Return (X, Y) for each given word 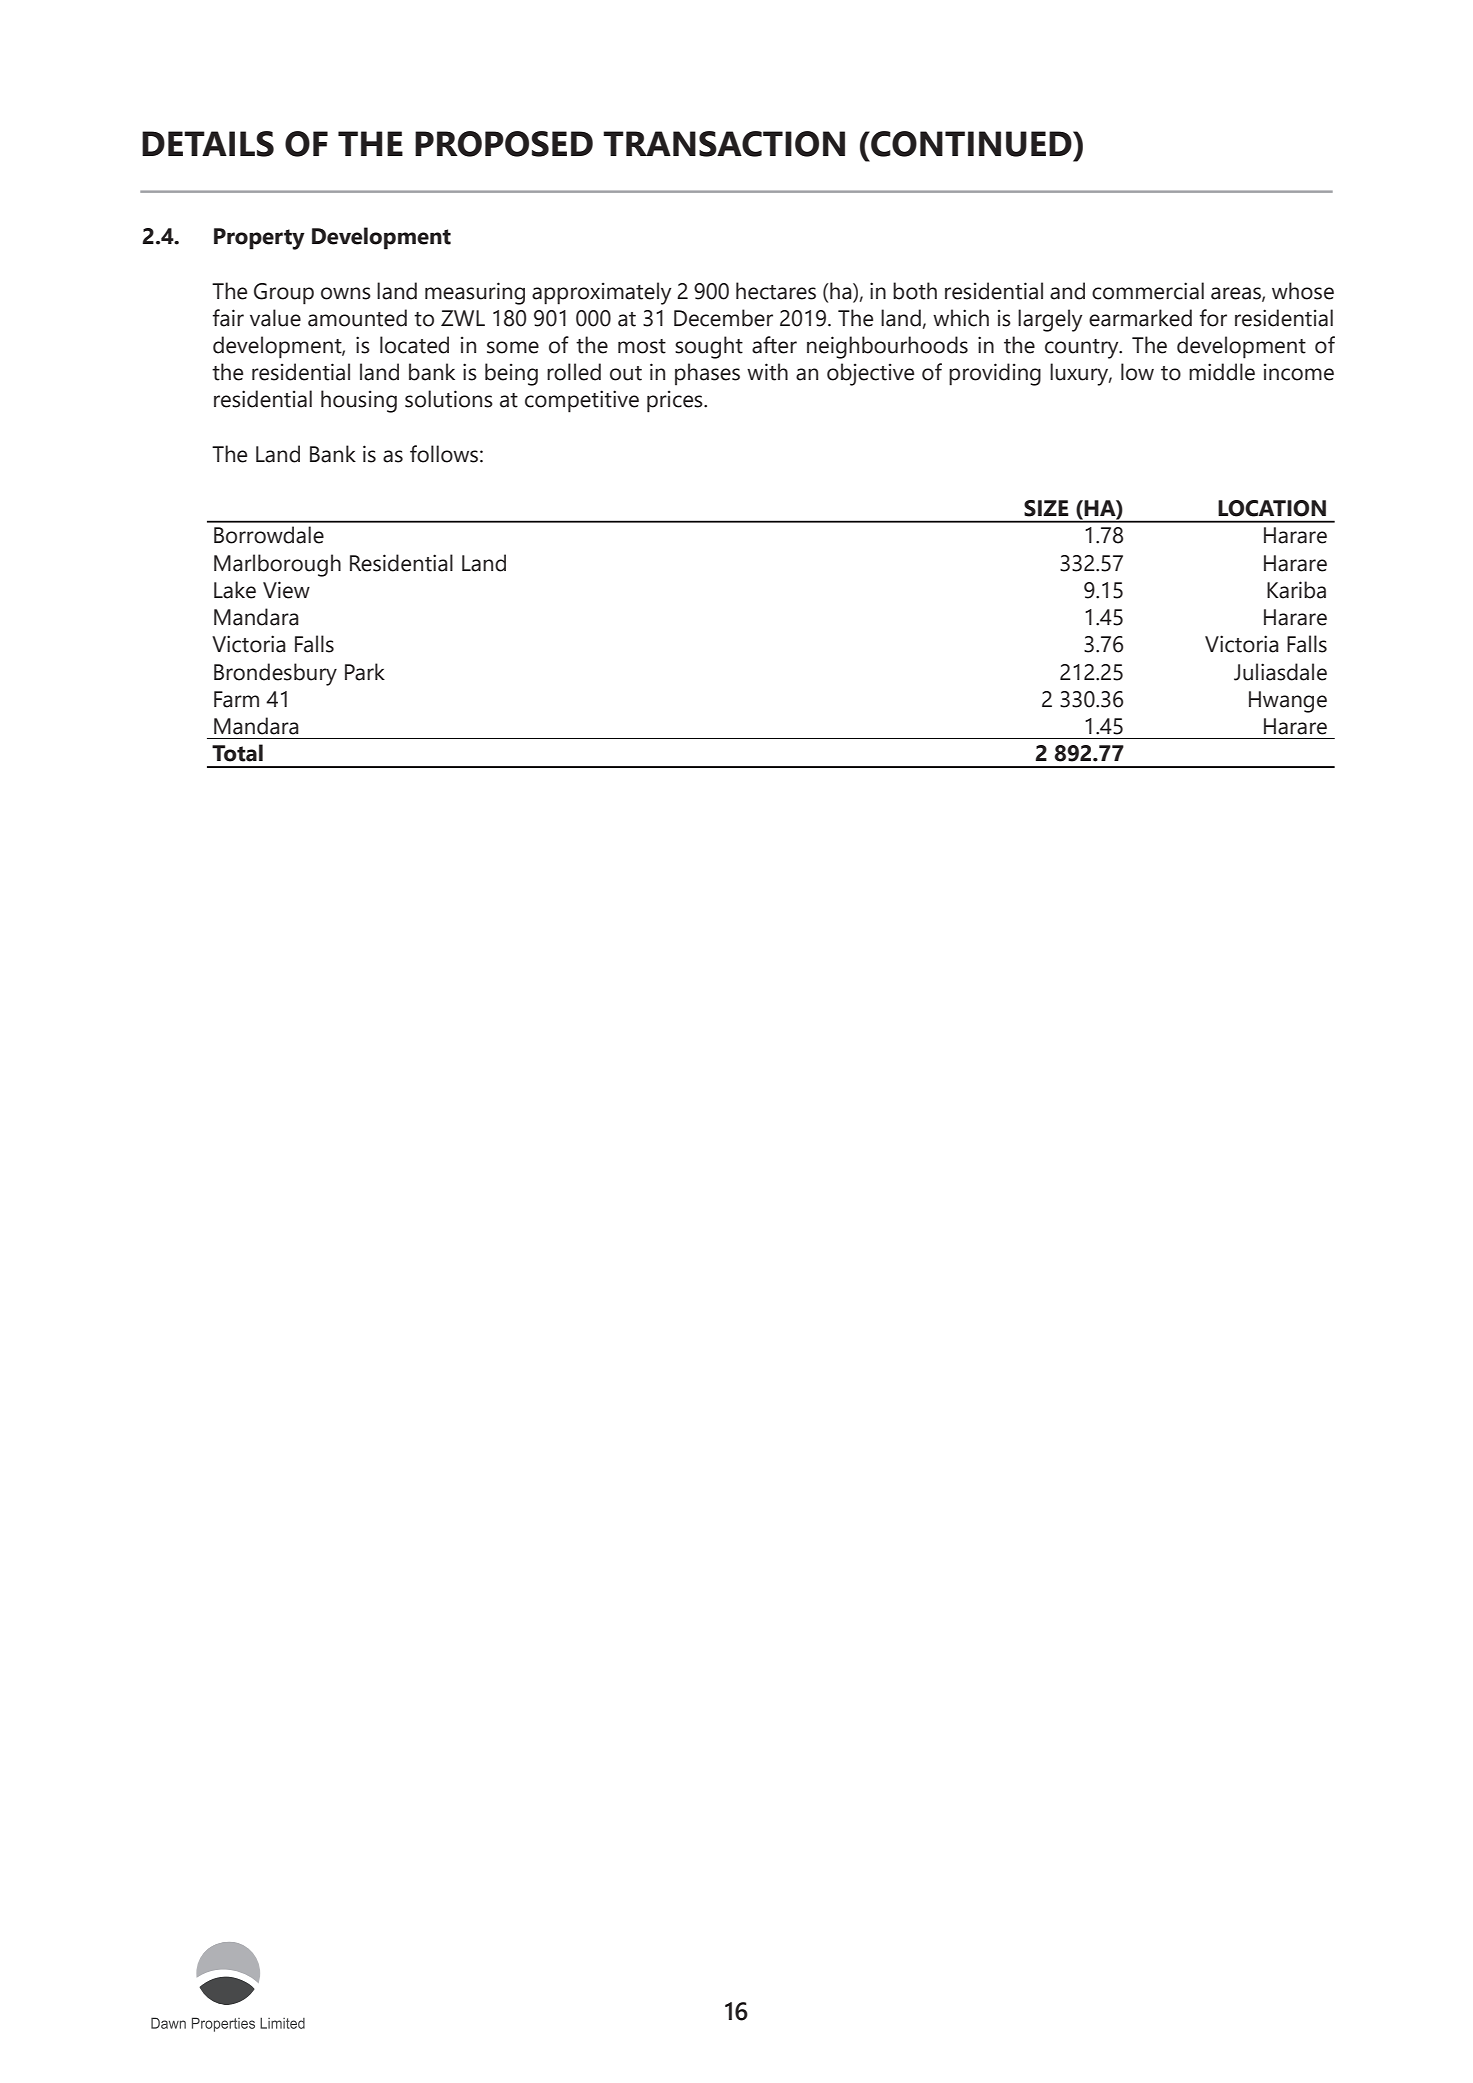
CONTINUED (971, 144)
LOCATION (1272, 508)
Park (365, 672)
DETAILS (208, 144)
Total (237, 753)
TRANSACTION (724, 144)
